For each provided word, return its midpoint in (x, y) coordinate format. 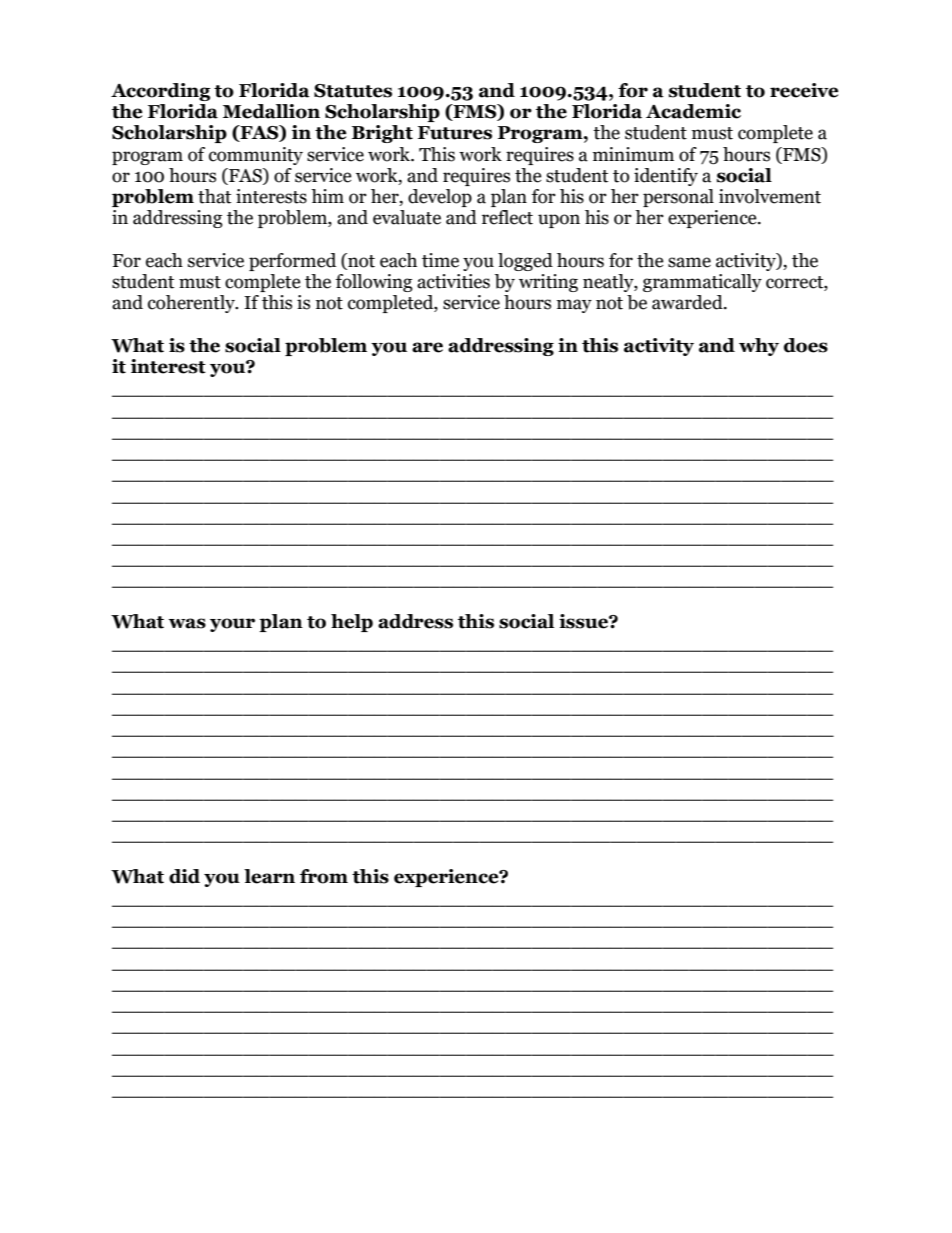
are (427, 347)
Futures (455, 133)
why (759, 347)
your (232, 625)
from (324, 876)
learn (269, 876)
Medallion (271, 111)
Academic (693, 111)
